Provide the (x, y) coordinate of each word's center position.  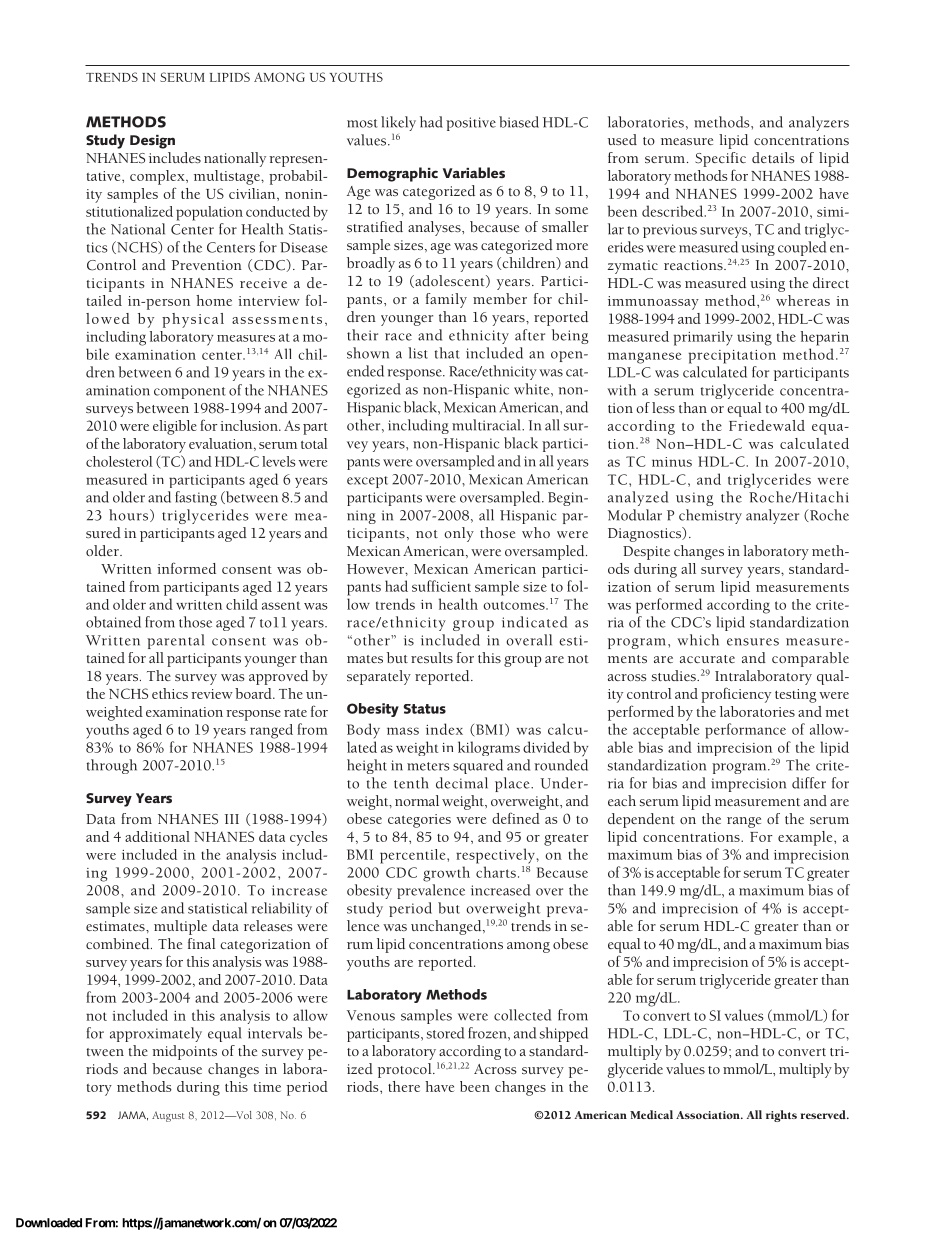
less (663, 407)
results (432, 657)
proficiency (736, 695)
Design (152, 142)
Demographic (392, 174)
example (806, 838)
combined (119, 943)
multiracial (487, 425)
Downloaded (49, 1223)
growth (446, 874)
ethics (170, 693)
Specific (720, 159)
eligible (175, 427)
